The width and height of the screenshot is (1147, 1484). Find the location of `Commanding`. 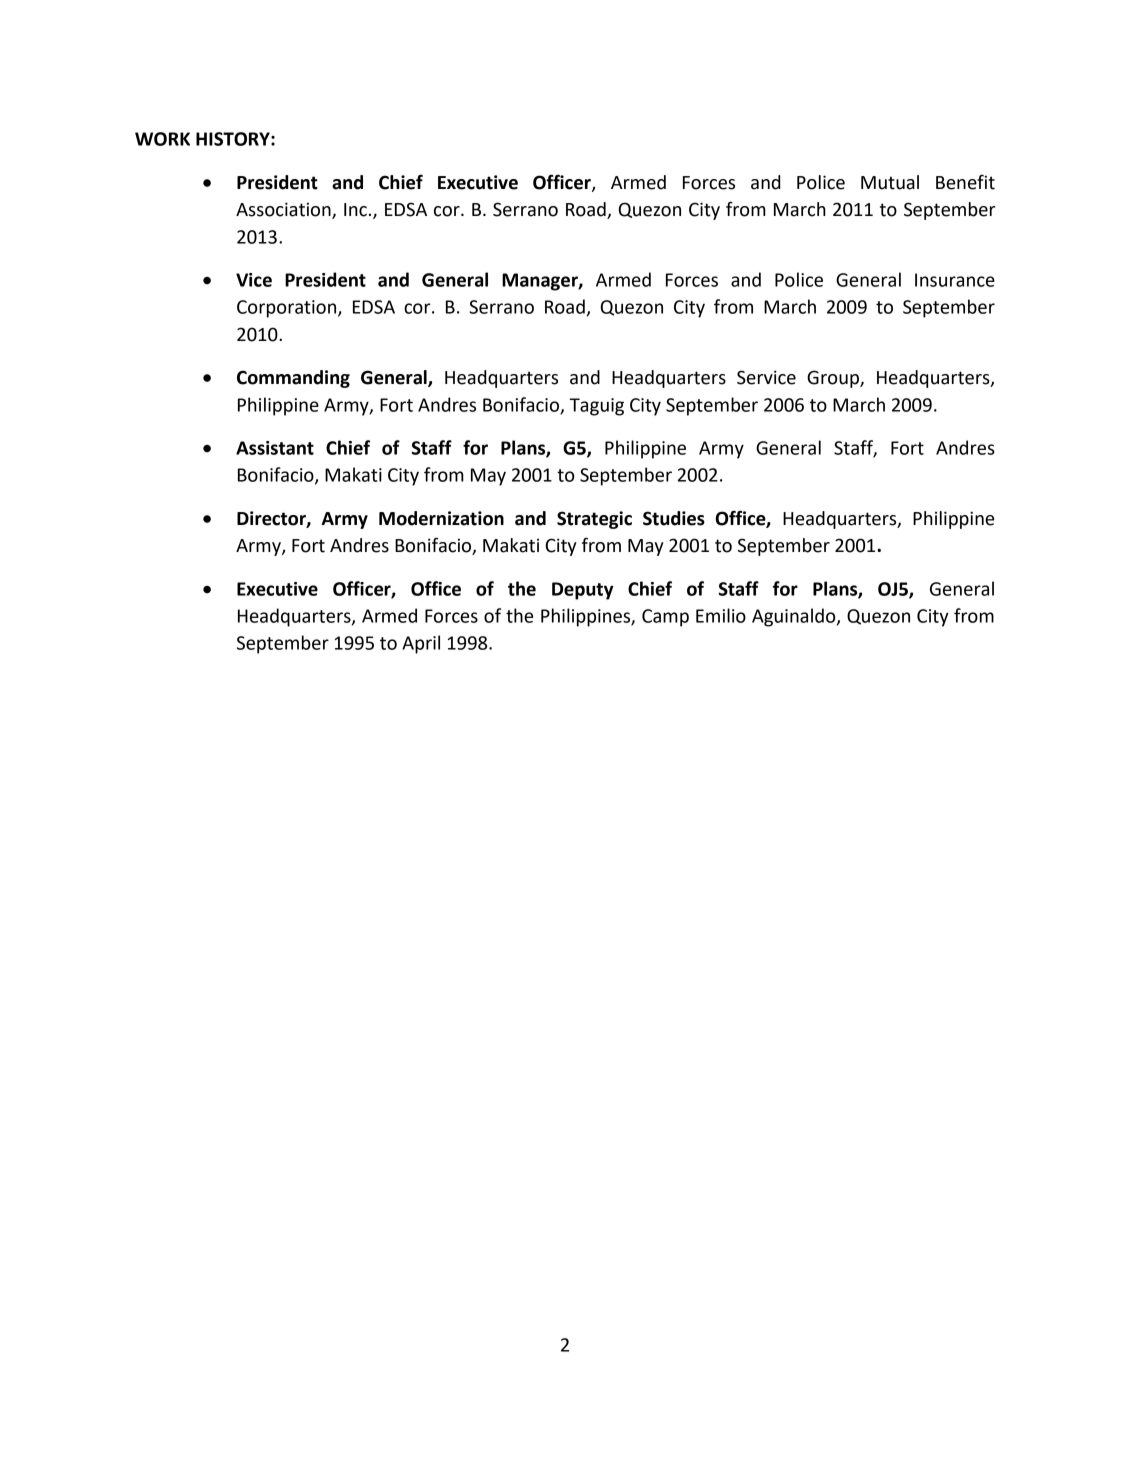

Commanding is located at coordinates (293, 379).
